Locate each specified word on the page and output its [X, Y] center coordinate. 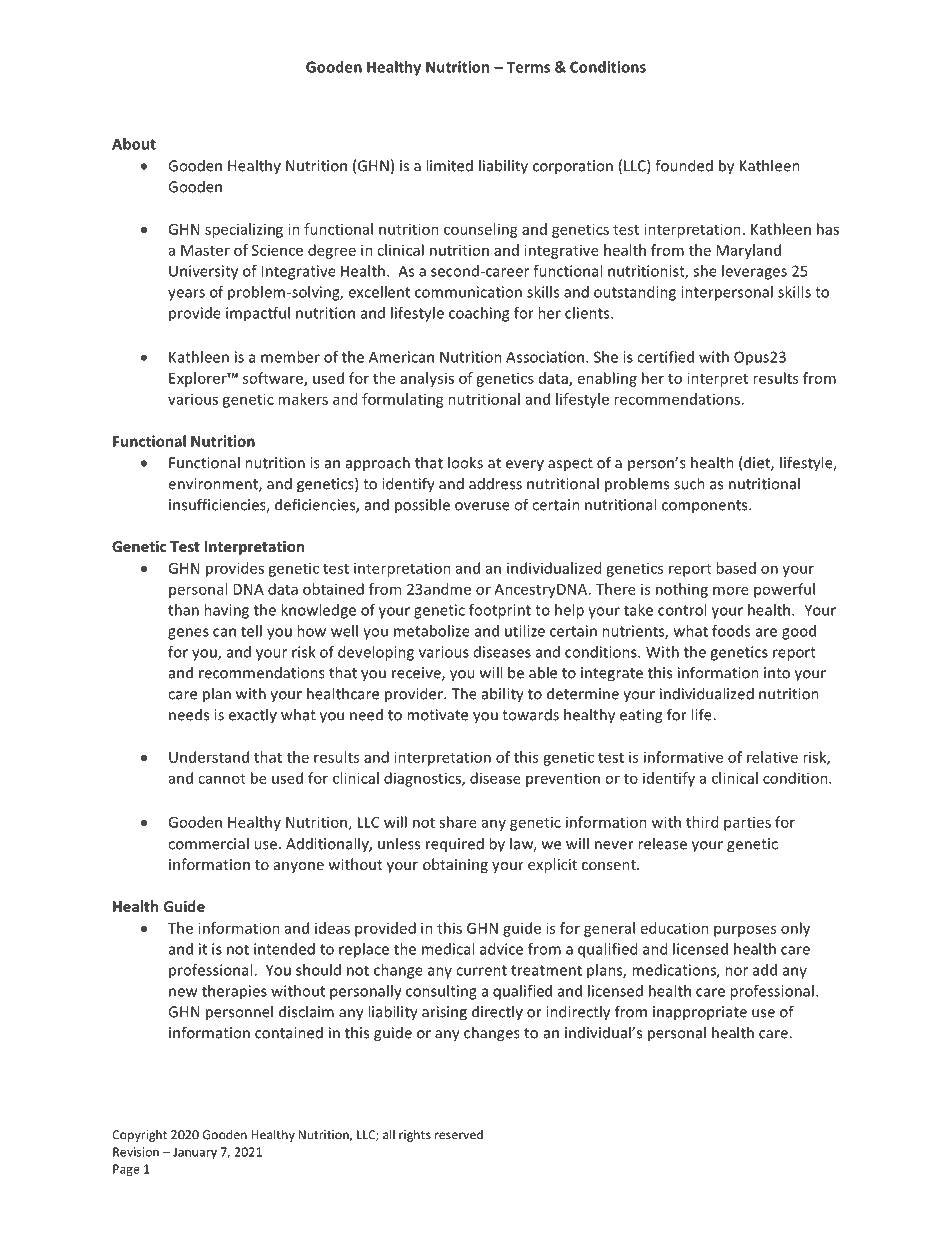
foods [731, 631]
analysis [427, 379]
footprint [500, 611]
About [134, 144]
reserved [459, 1134]
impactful [258, 314]
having [226, 611]
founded [684, 165]
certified [665, 357]
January [195, 1153]
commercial [208, 843]
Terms [528, 67]
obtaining [455, 865]
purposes [745, 931]
